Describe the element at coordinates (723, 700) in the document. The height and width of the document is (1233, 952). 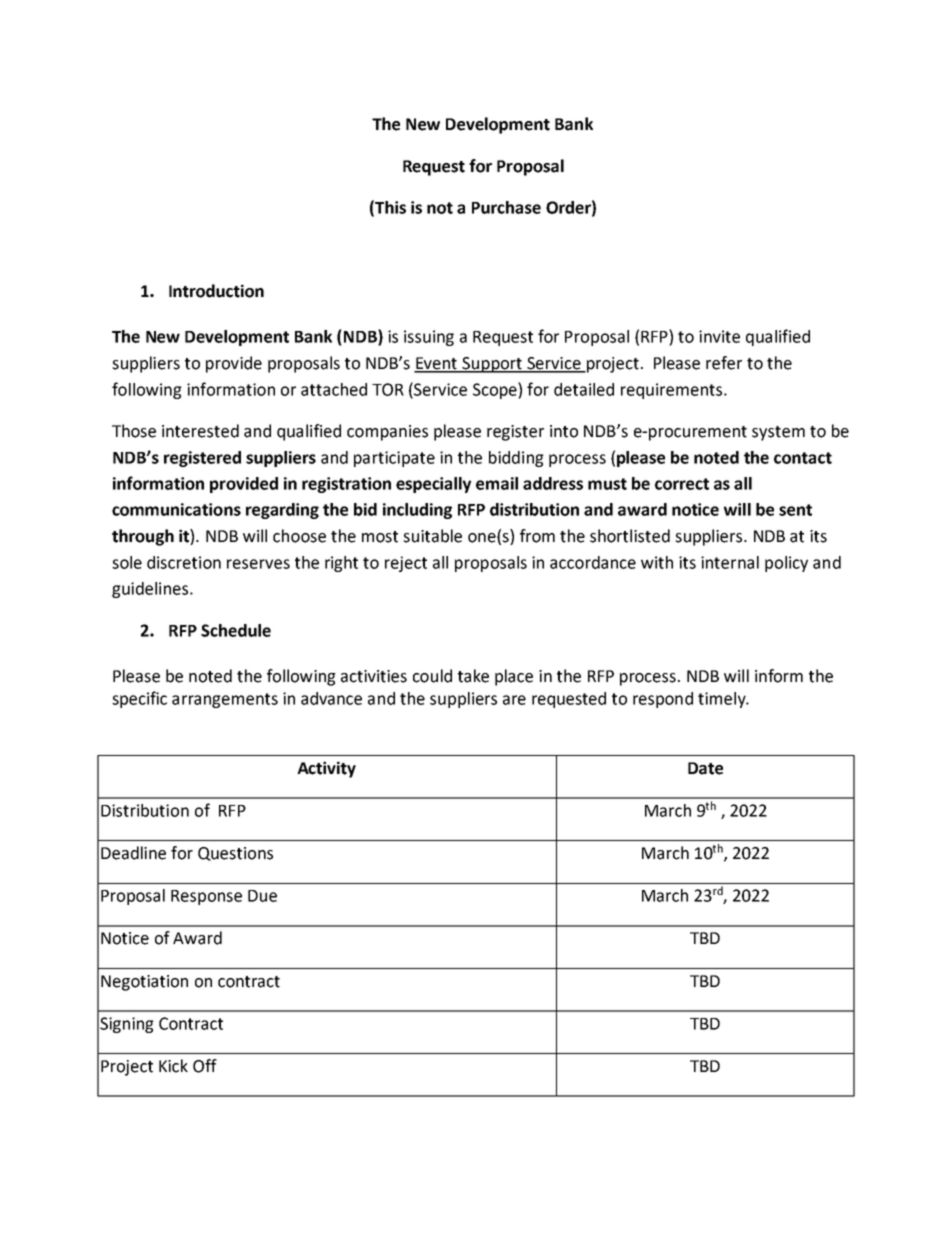
I see `timely` at that location.
